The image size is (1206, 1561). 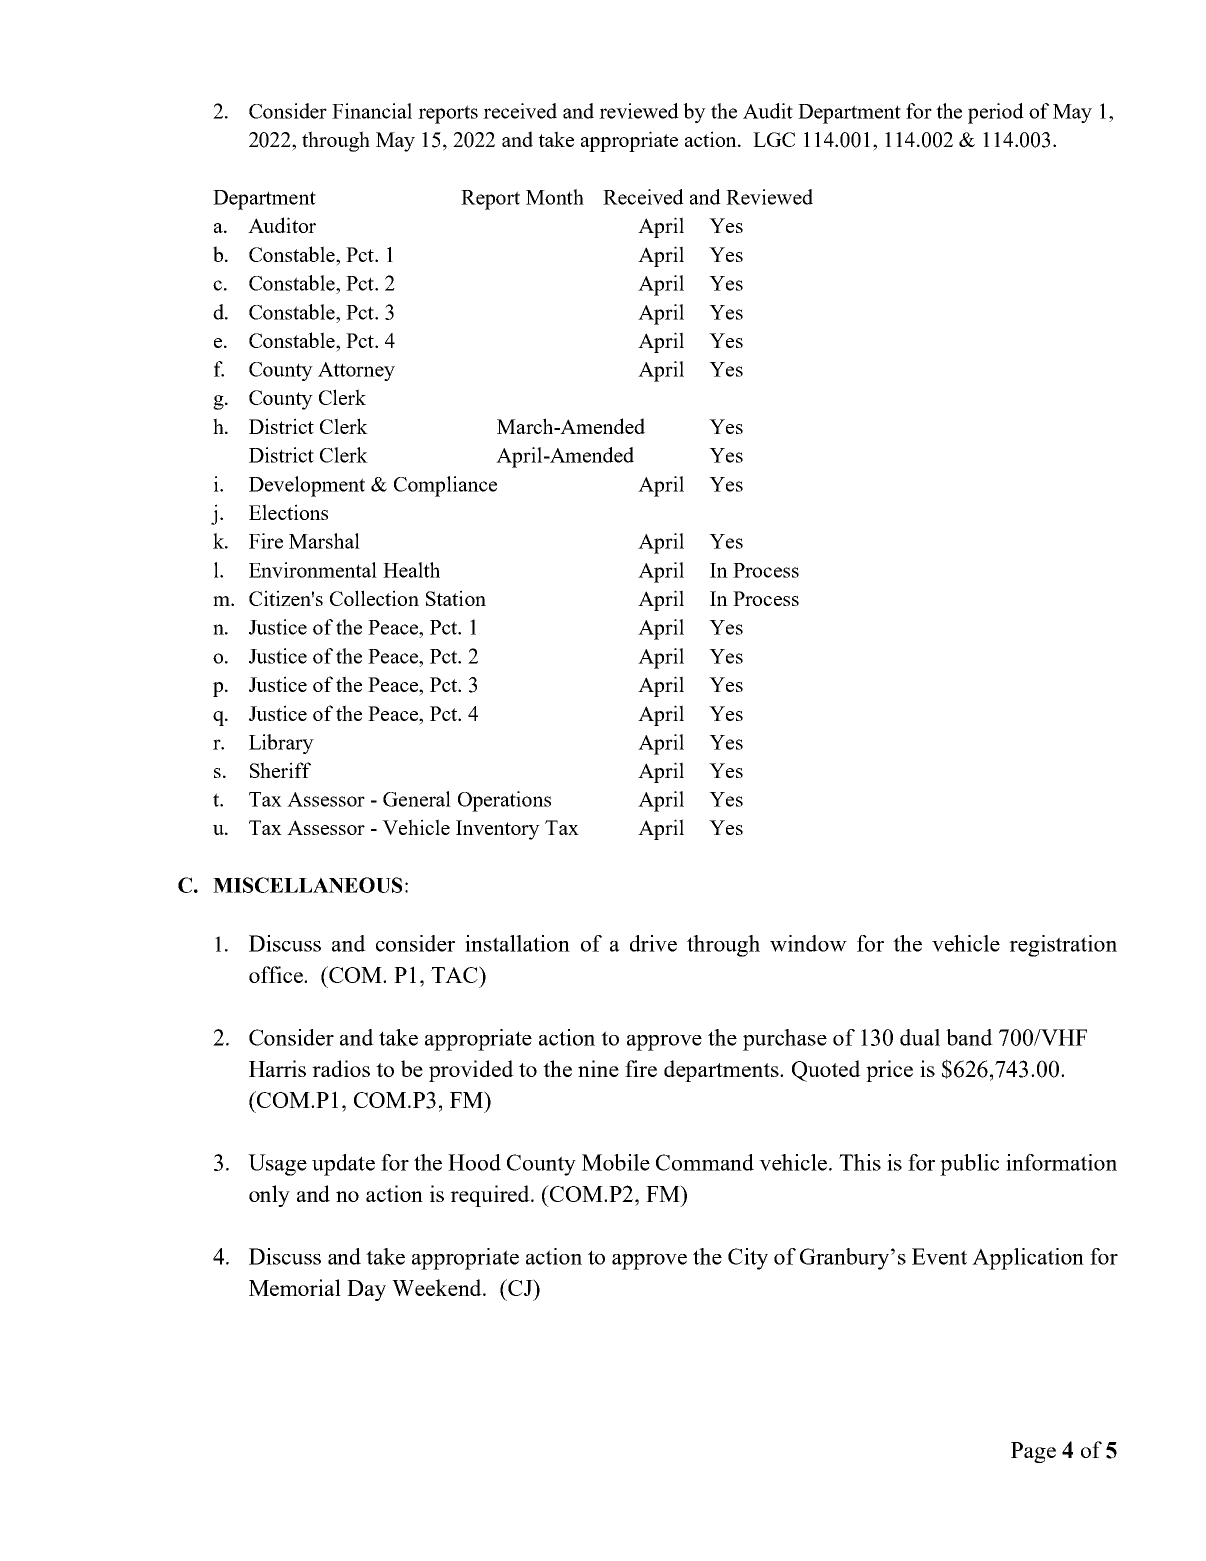 What do you see at coordinates (653, 943) in the screenshot?
I see `drive` at bounding box center [653, 943].
